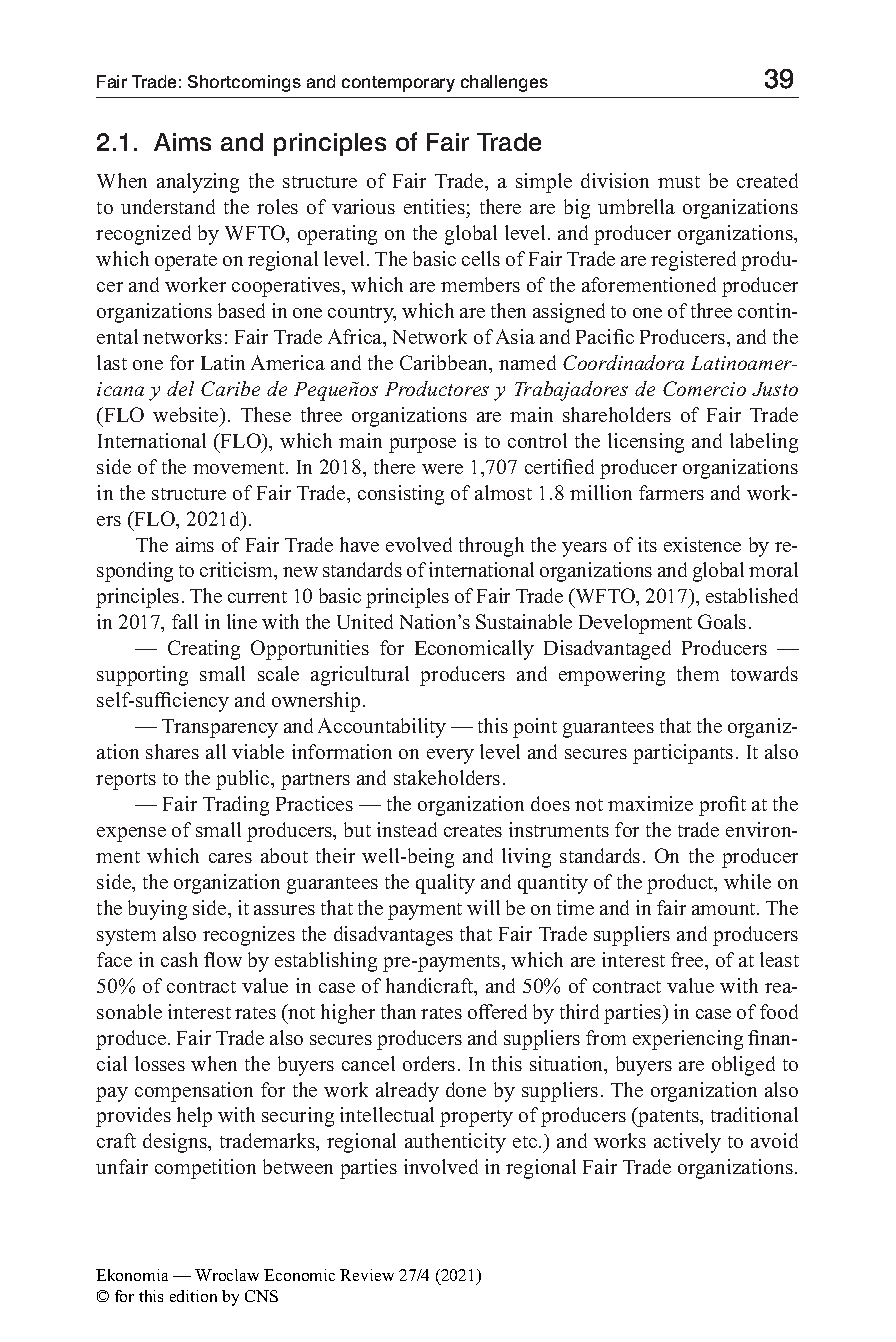 The width and height of the page is (896, 1342). Describe the element at coordinates (447, 777) in the page. I see `stakeholders` at that location.
